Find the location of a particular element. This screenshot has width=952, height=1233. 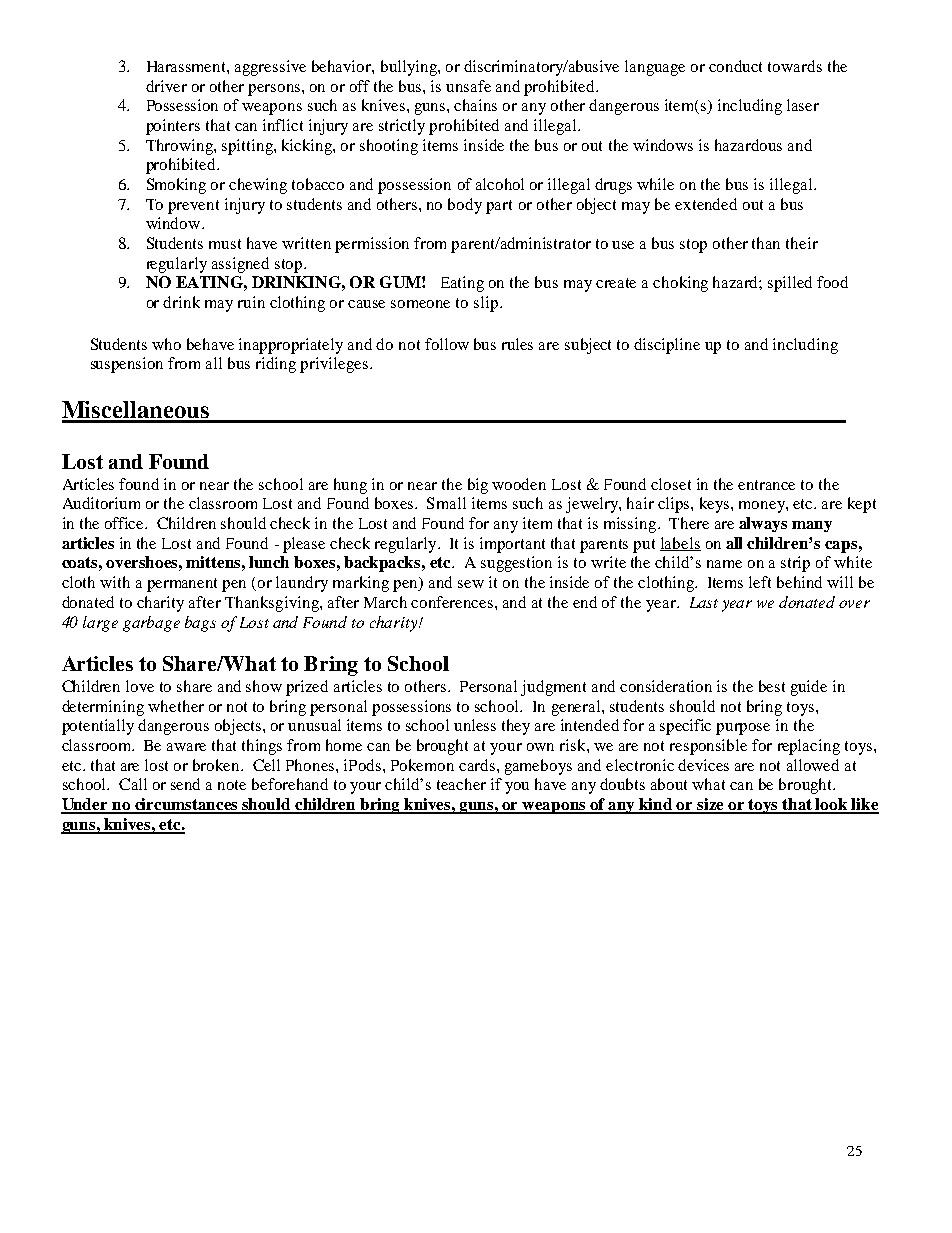

entrance is located at coordinates (766, 485).
